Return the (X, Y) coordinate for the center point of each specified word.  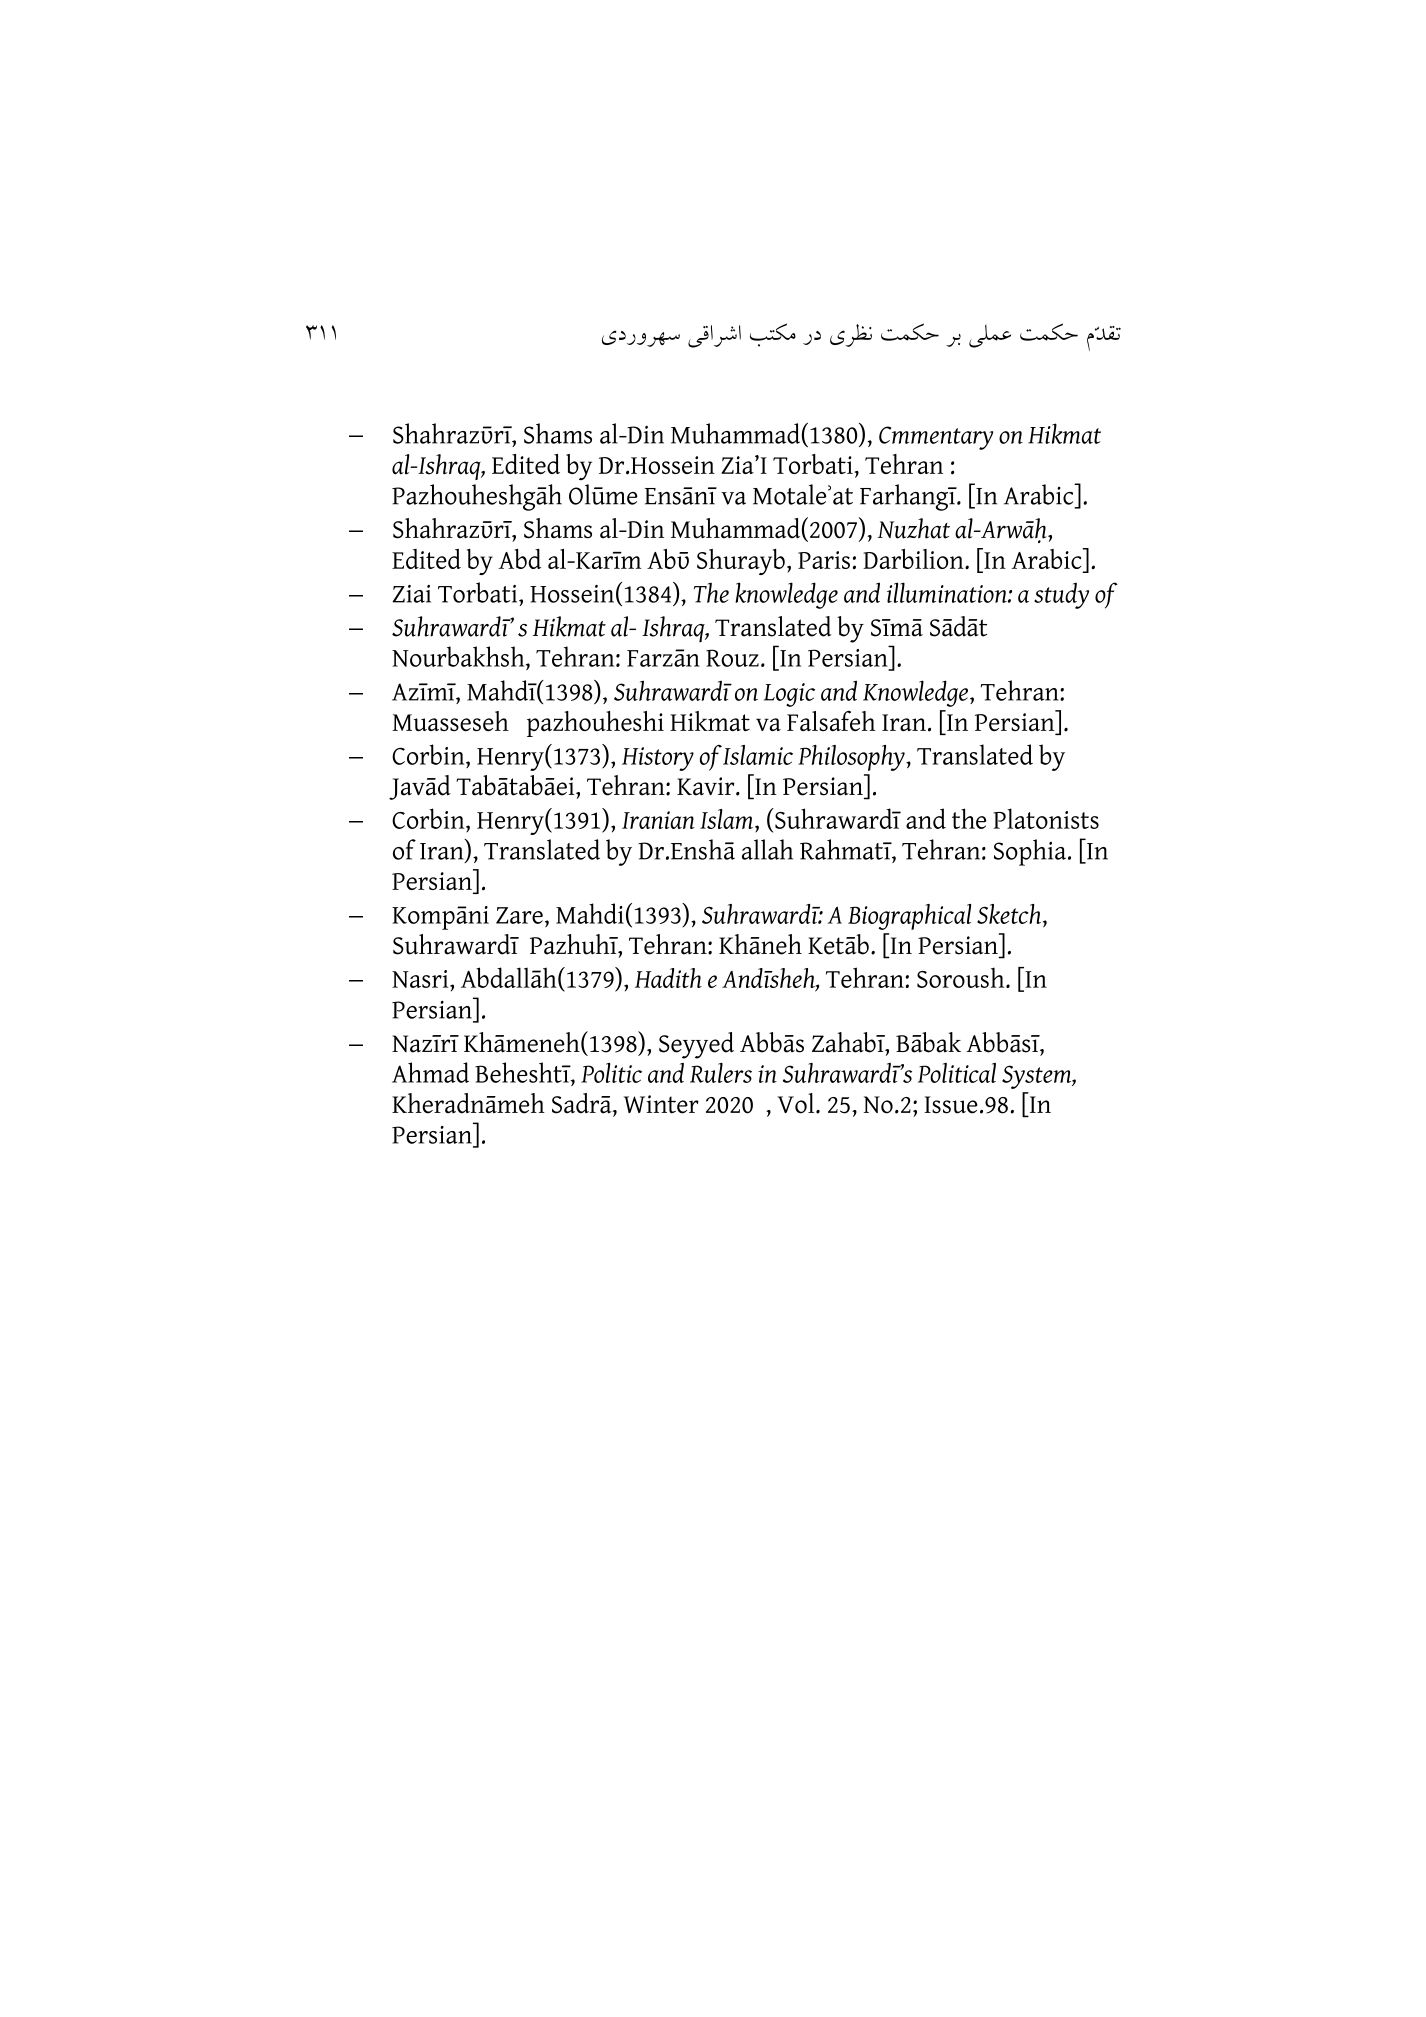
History (658, 759)
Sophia (1031, 852)
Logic (789, 695)
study (1061, 596)
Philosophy (852, 758)
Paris (824, 560)
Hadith (668, 978)
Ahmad (430, 1072)
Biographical (909, 917)
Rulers (721, 1073)
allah (767, 849)
